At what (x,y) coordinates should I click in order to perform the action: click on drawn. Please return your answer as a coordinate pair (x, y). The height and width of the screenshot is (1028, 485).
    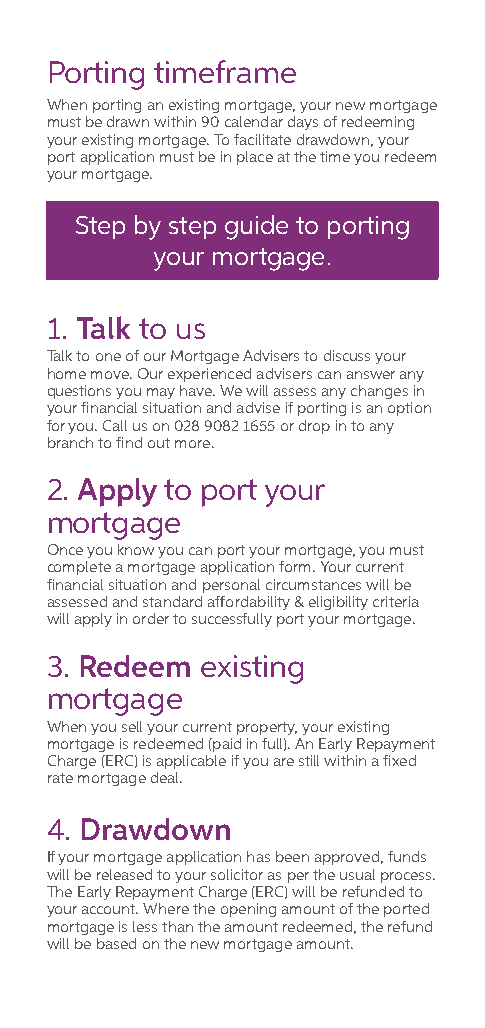
    Looking at the image, I should click on (128, 121).
